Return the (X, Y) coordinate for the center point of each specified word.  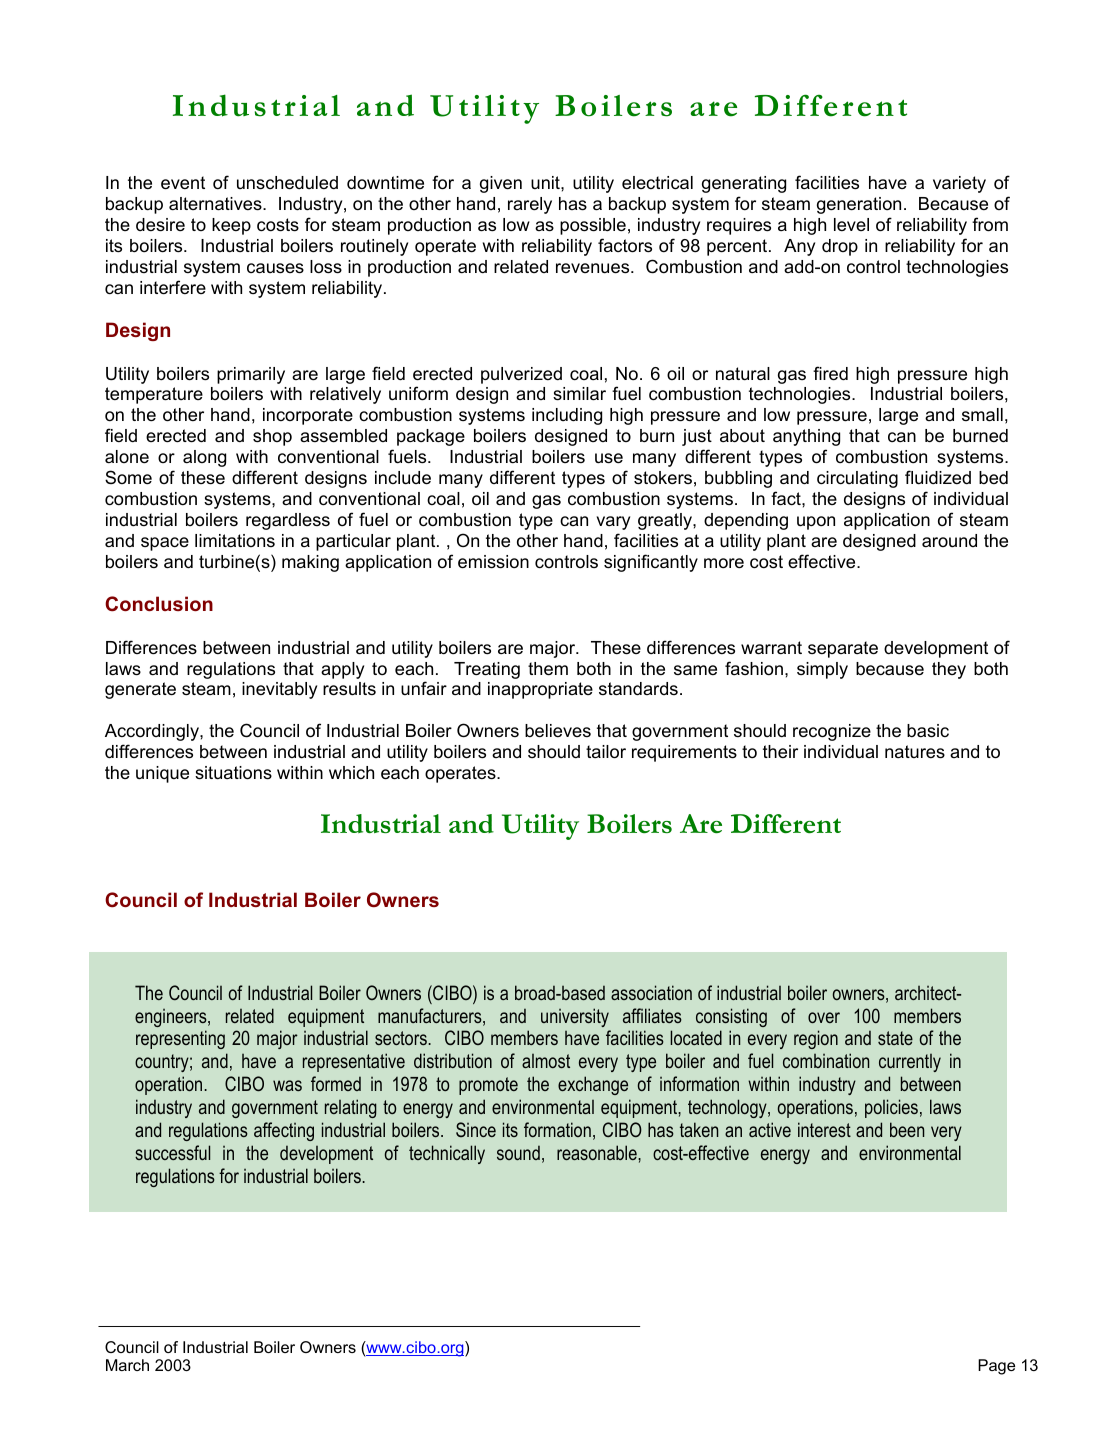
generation (859, 205)
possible (593, 226)
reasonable (598, 1152)
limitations (235, 540)
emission (493, 562)
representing (180, 1039)
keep (231, 226)
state (895, 1038)
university (575, 1017)
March (127, 1365)
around (949, 541)
